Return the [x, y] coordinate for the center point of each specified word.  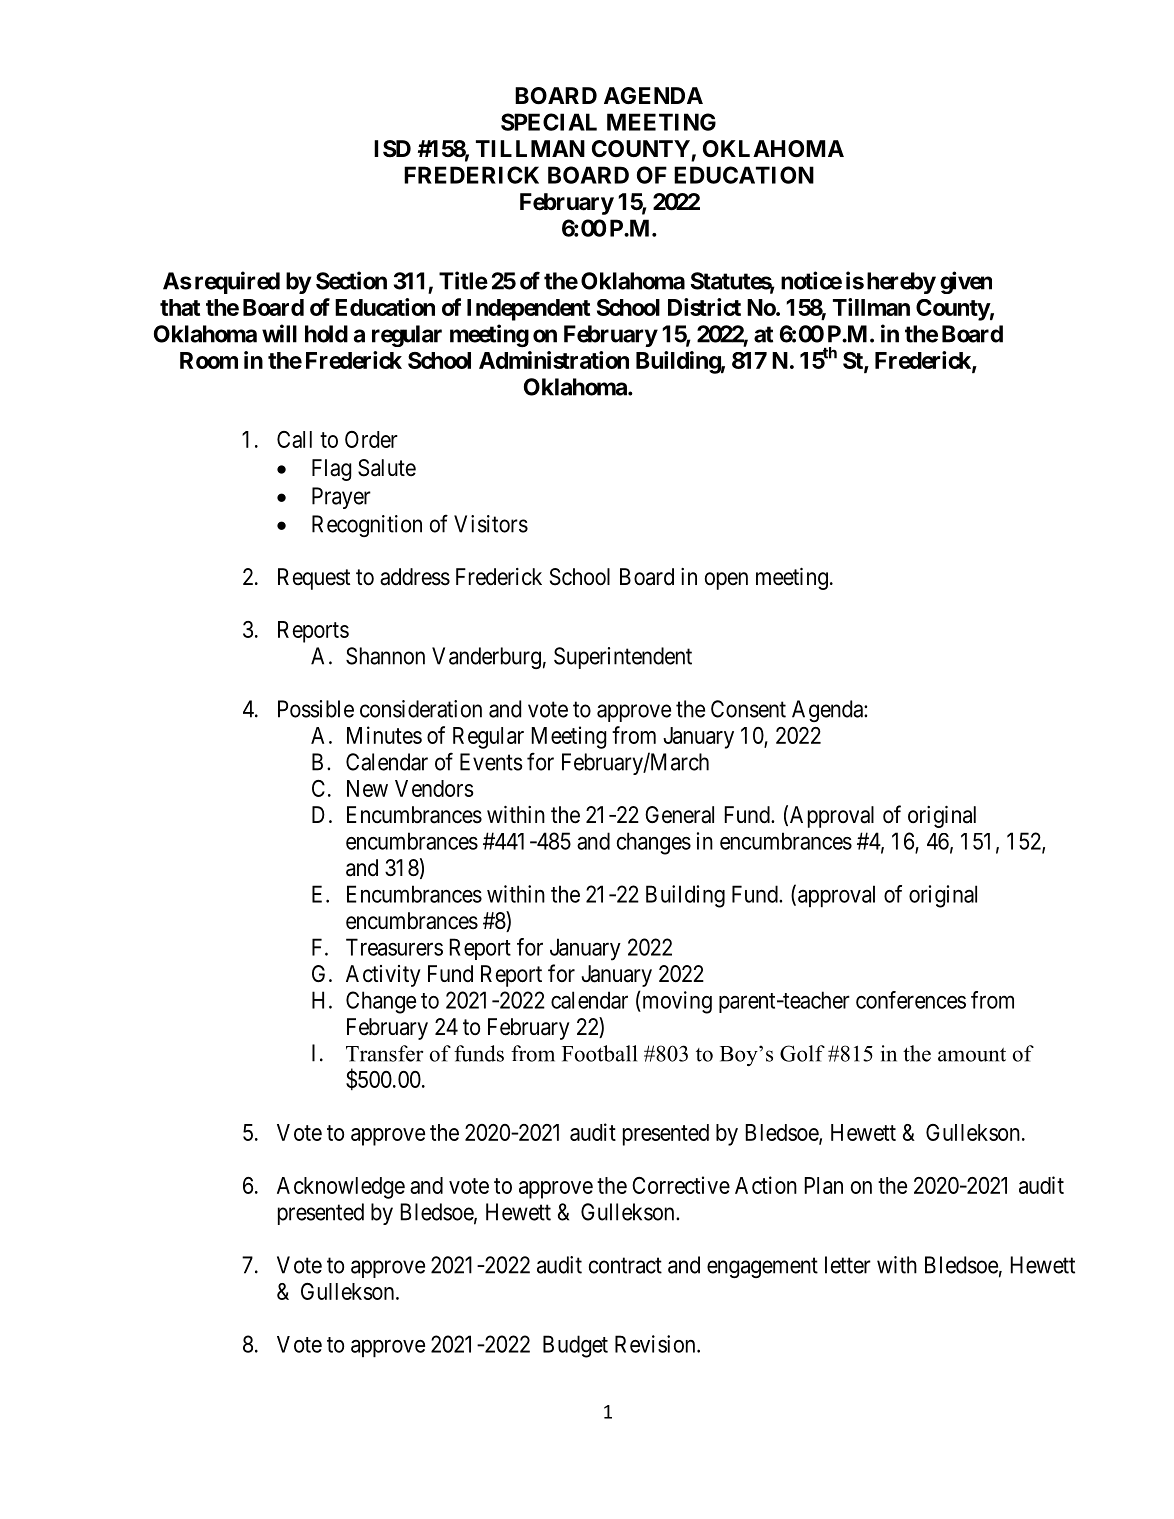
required [237, 282]
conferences [911, 1000]
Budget [575, 1346]
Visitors [491, 524]
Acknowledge [341, 1188]
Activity [383, 976]
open [726, 581]
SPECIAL [549, 122]
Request [314, 579]
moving [676, 1002]
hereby [901, 283]
